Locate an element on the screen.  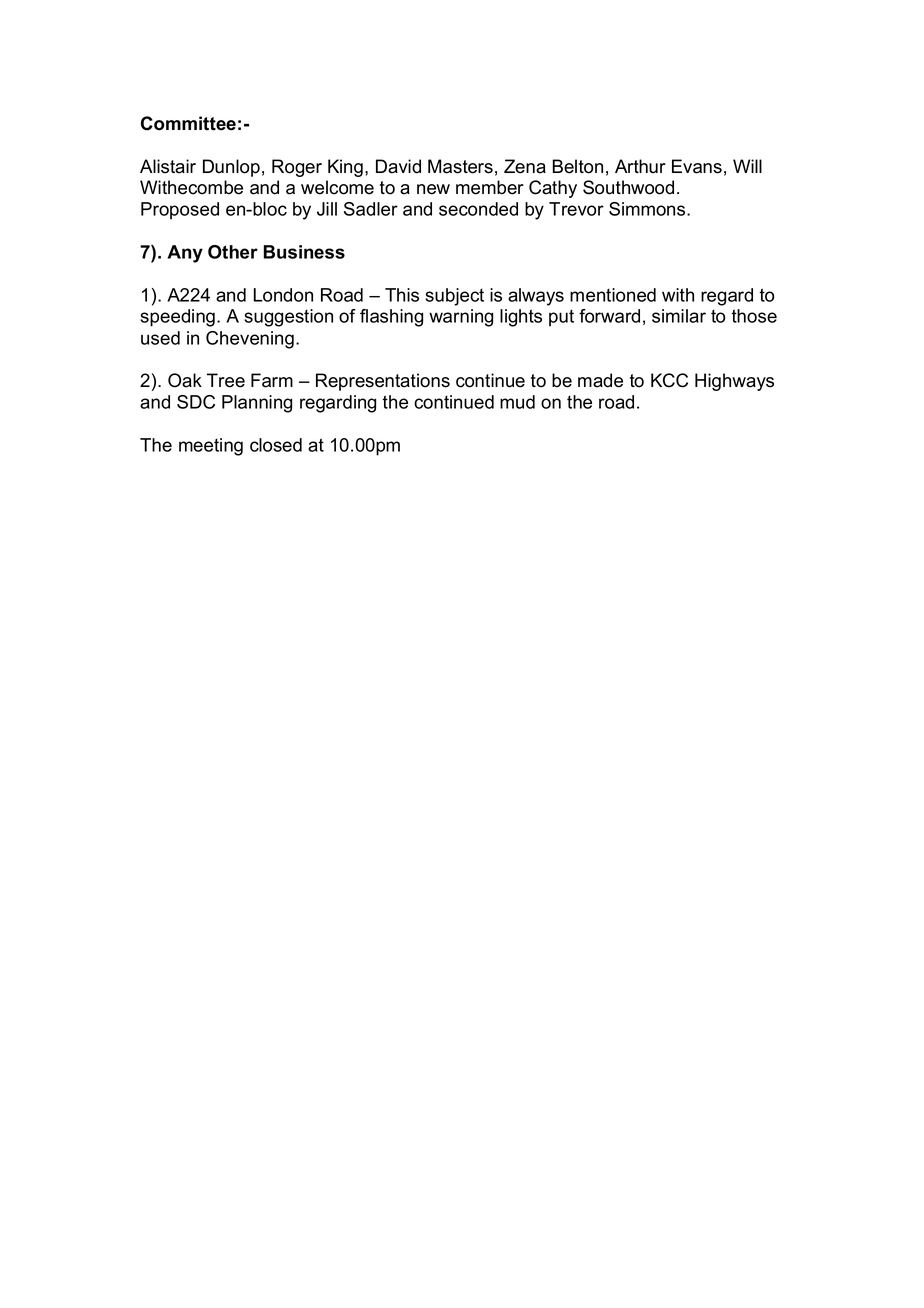
Dunlop is located at coordinates (231, 168).
